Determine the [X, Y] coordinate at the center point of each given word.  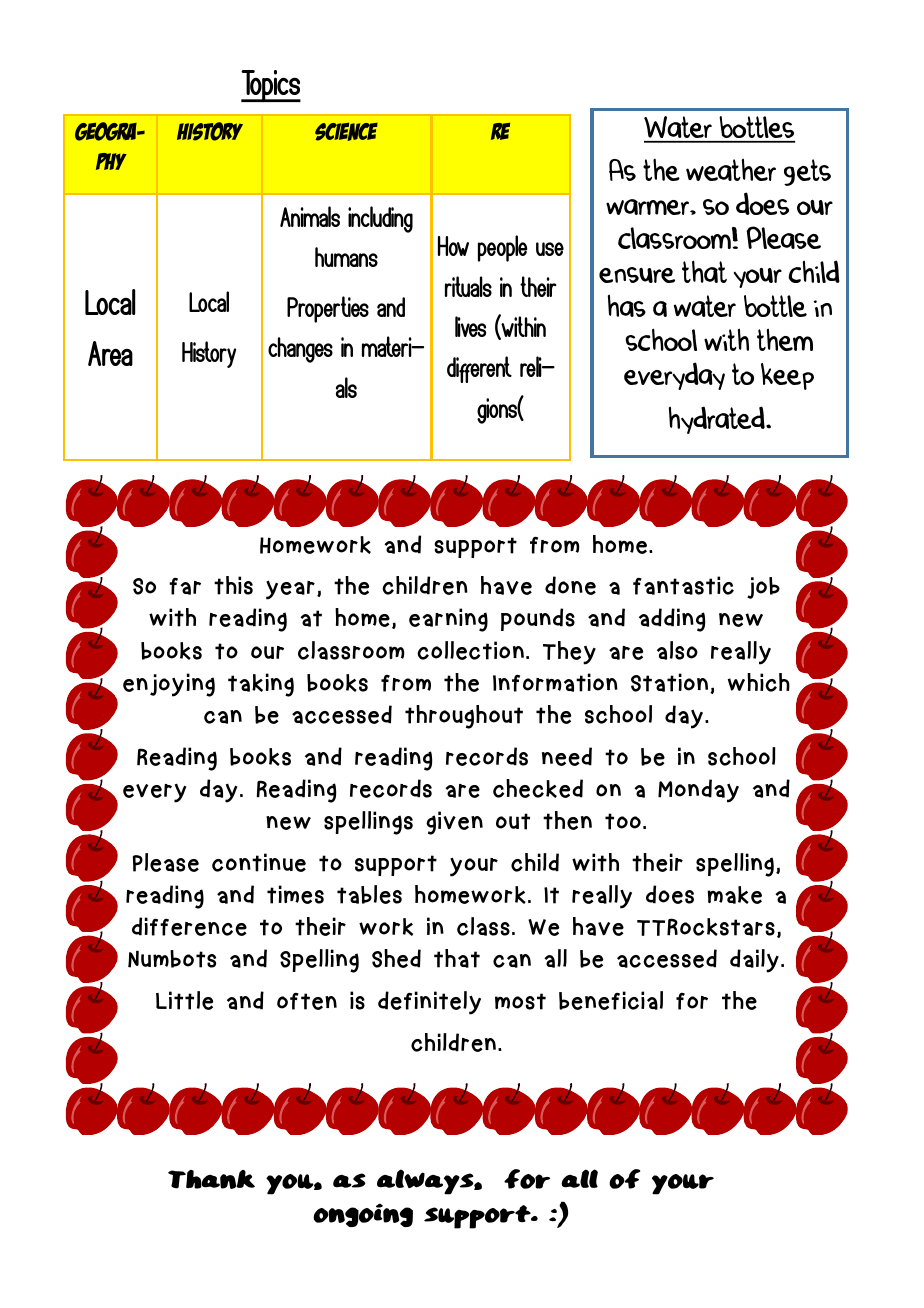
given [454, 823]
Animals [310, 216]
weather [731, 169]
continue [259, 862]
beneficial [611, 1000]
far [185, 586]
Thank [211, 1179]
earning [448, 620]
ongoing [363, 1215]
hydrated [718, 420]
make [734, 895]
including [380, 219]
